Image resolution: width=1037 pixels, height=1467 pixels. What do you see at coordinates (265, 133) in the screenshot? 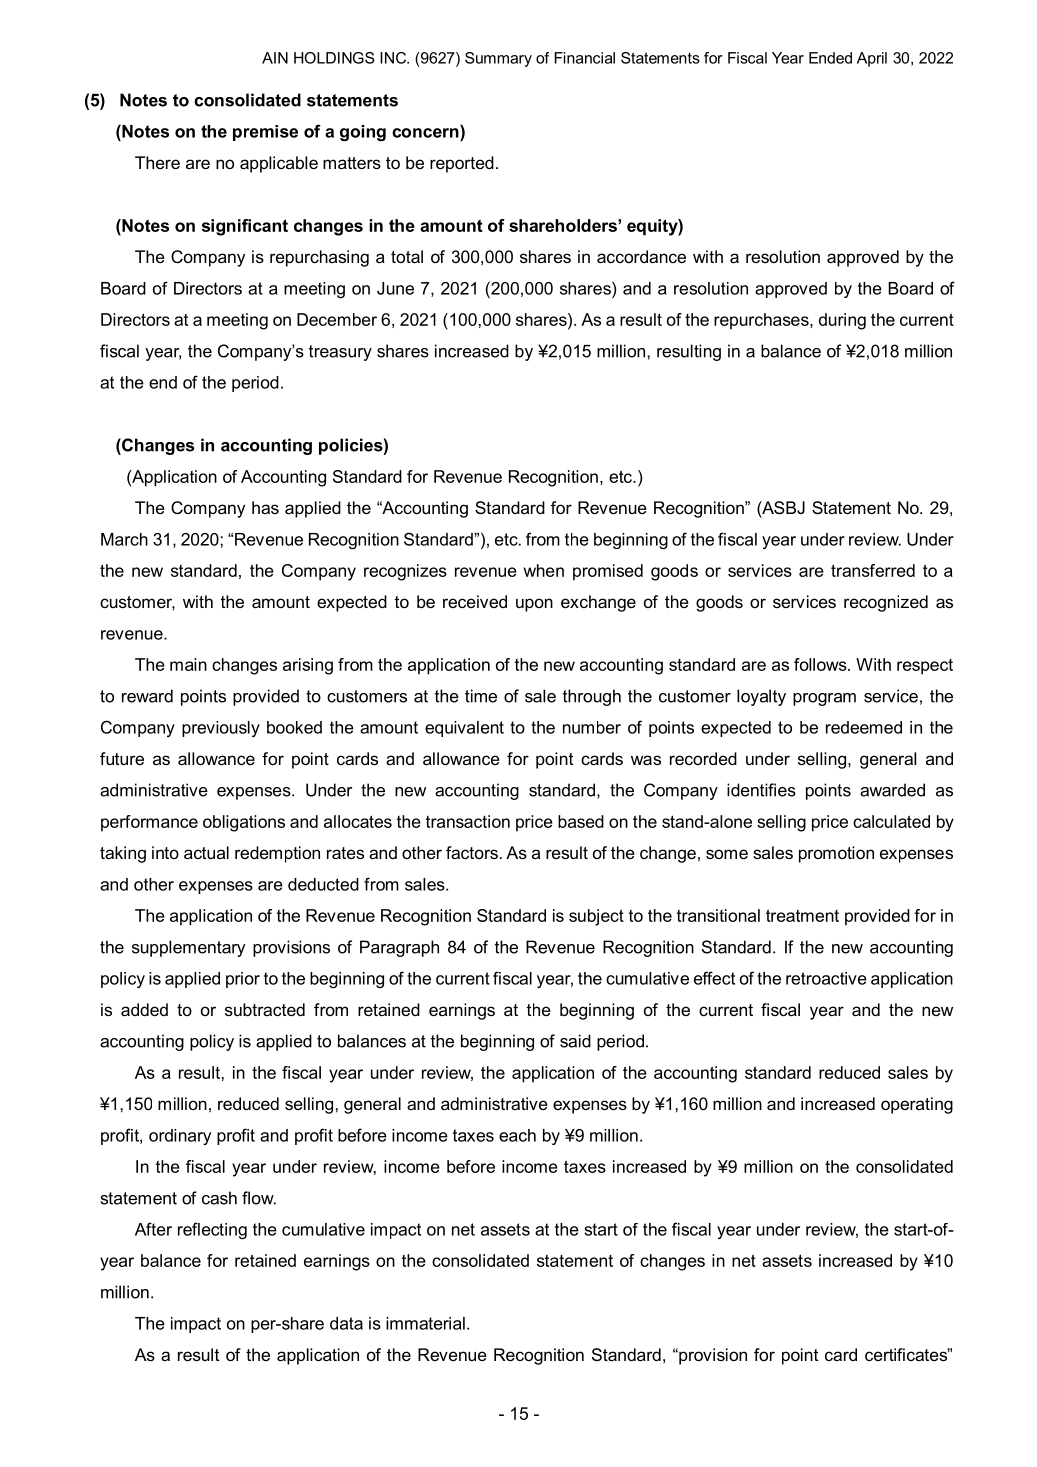
I see `premise` at bounding box center [265, 133].
